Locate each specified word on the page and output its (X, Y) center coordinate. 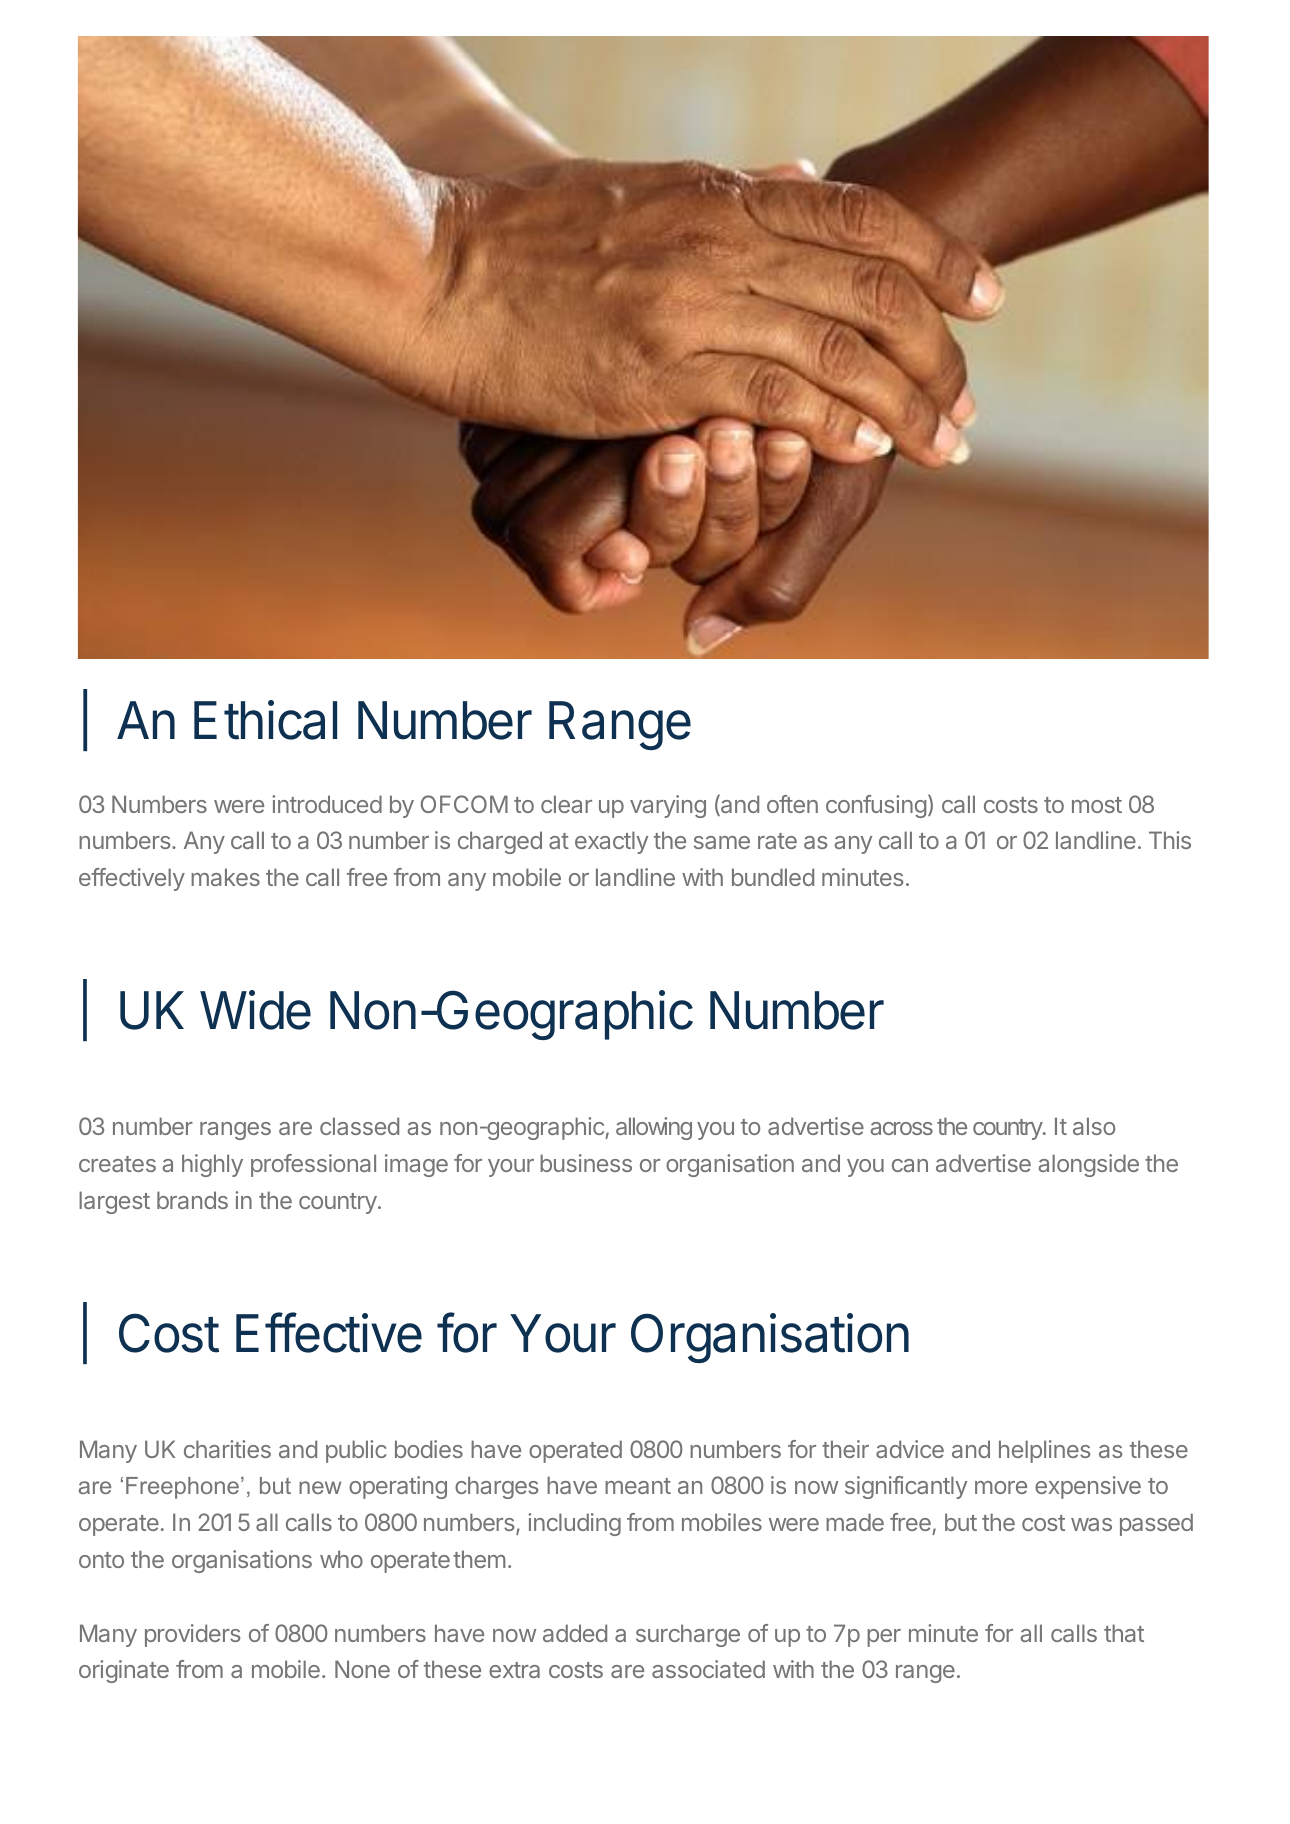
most (1097, 805)
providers (193, 1635)
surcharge (688, 1635)
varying (668, 806)
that (1124, 1633)
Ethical (265, 720)
